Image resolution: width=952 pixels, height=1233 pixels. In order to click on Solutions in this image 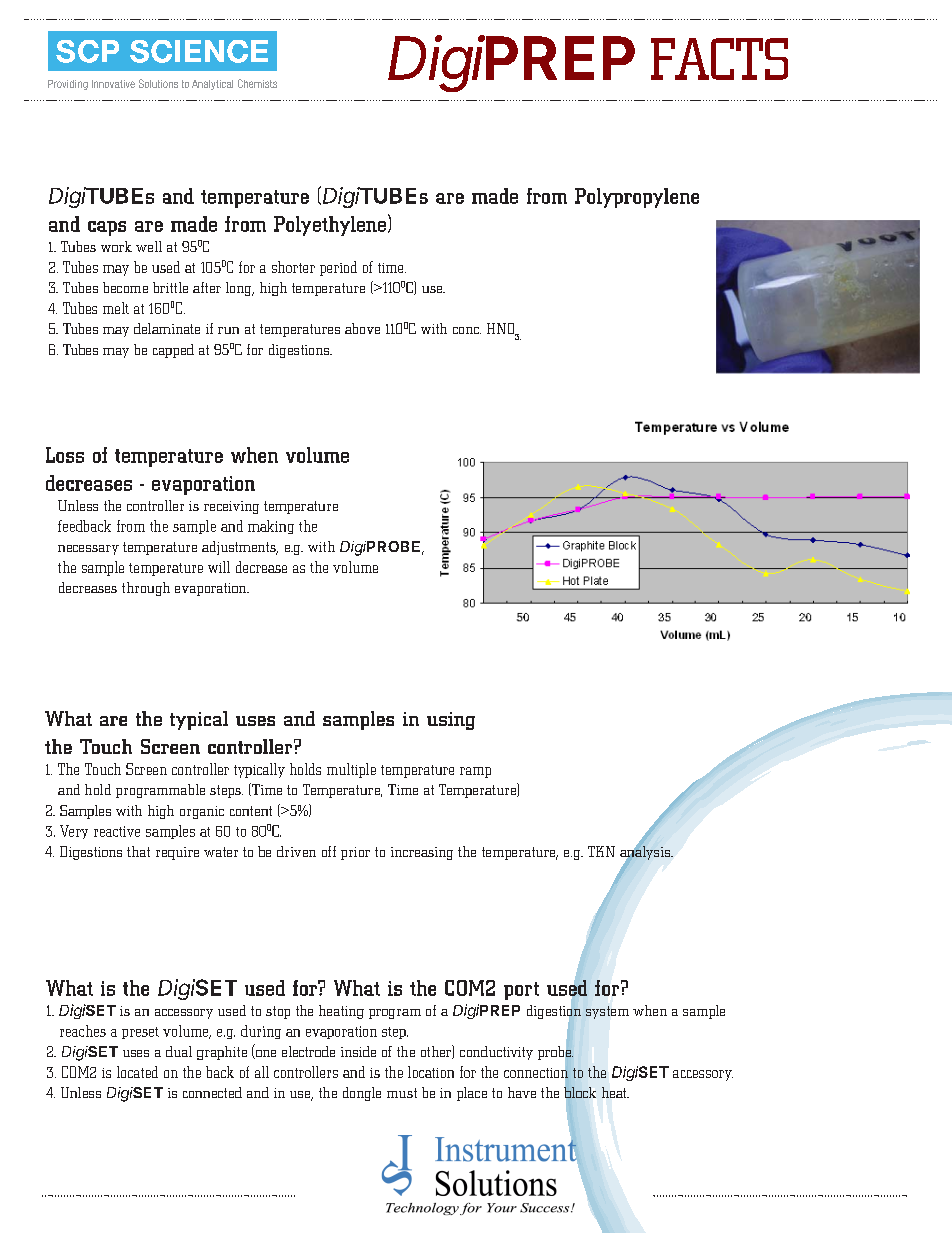, I will do `click(158, 83)`.
